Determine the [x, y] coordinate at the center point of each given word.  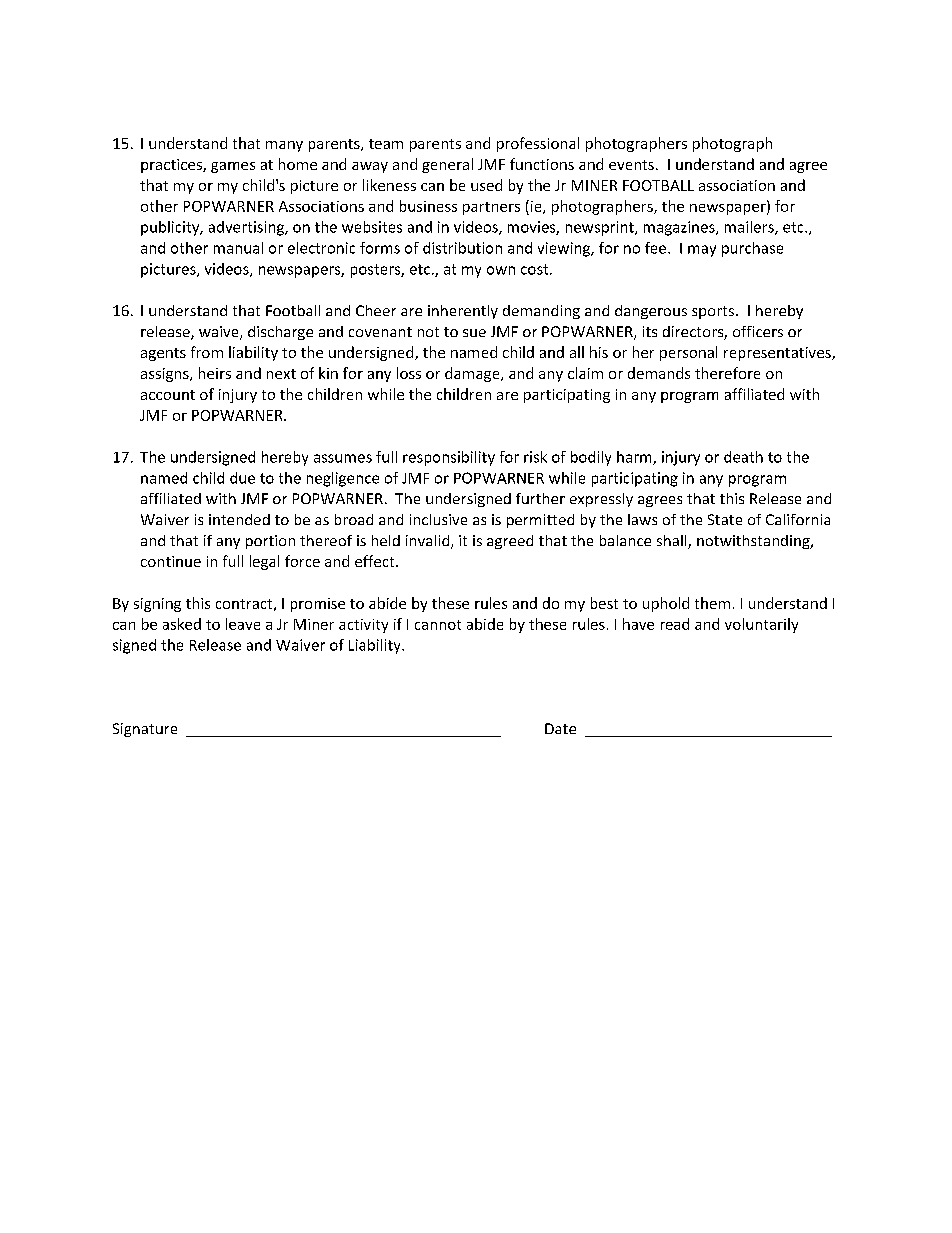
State [725, 519]
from [207, 352]
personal [688, 353]
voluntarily [761, 625]
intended [239, 519]
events [631, 165]
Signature [145, 730]
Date [560, 728]
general [447, 165]
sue [474, 333]
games [233, 167]
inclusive [438, 519]
